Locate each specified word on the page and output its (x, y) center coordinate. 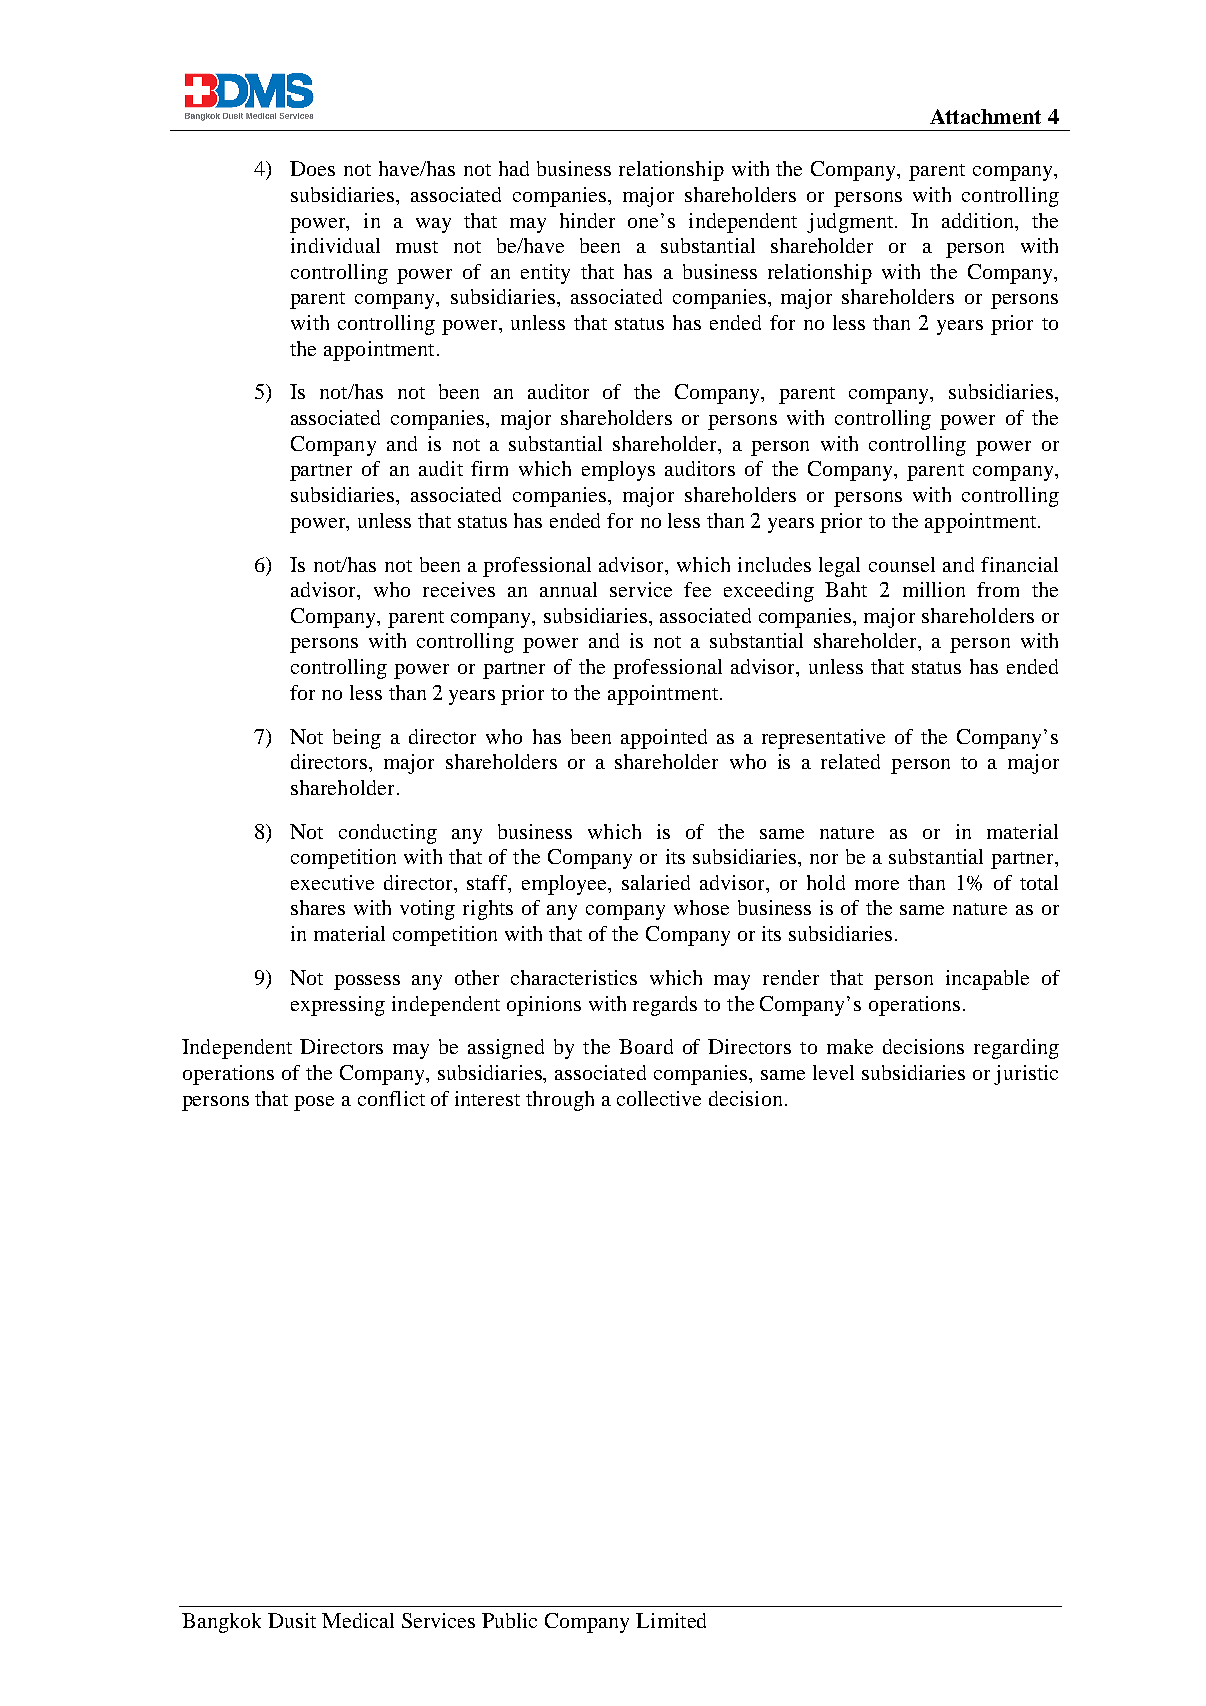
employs (618, 471)
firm (489, 468)
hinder (587, 220)
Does (312, 168)
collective (659, 1098)
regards (665, 1006)
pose (314, 1103)
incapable (987, 980)
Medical (358, 1620)
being (357, 739)
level (833, 1072)
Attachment (985, 116)
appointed (664, 739)
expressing (338, 1006)
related (850, 761)
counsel (902, 564)
